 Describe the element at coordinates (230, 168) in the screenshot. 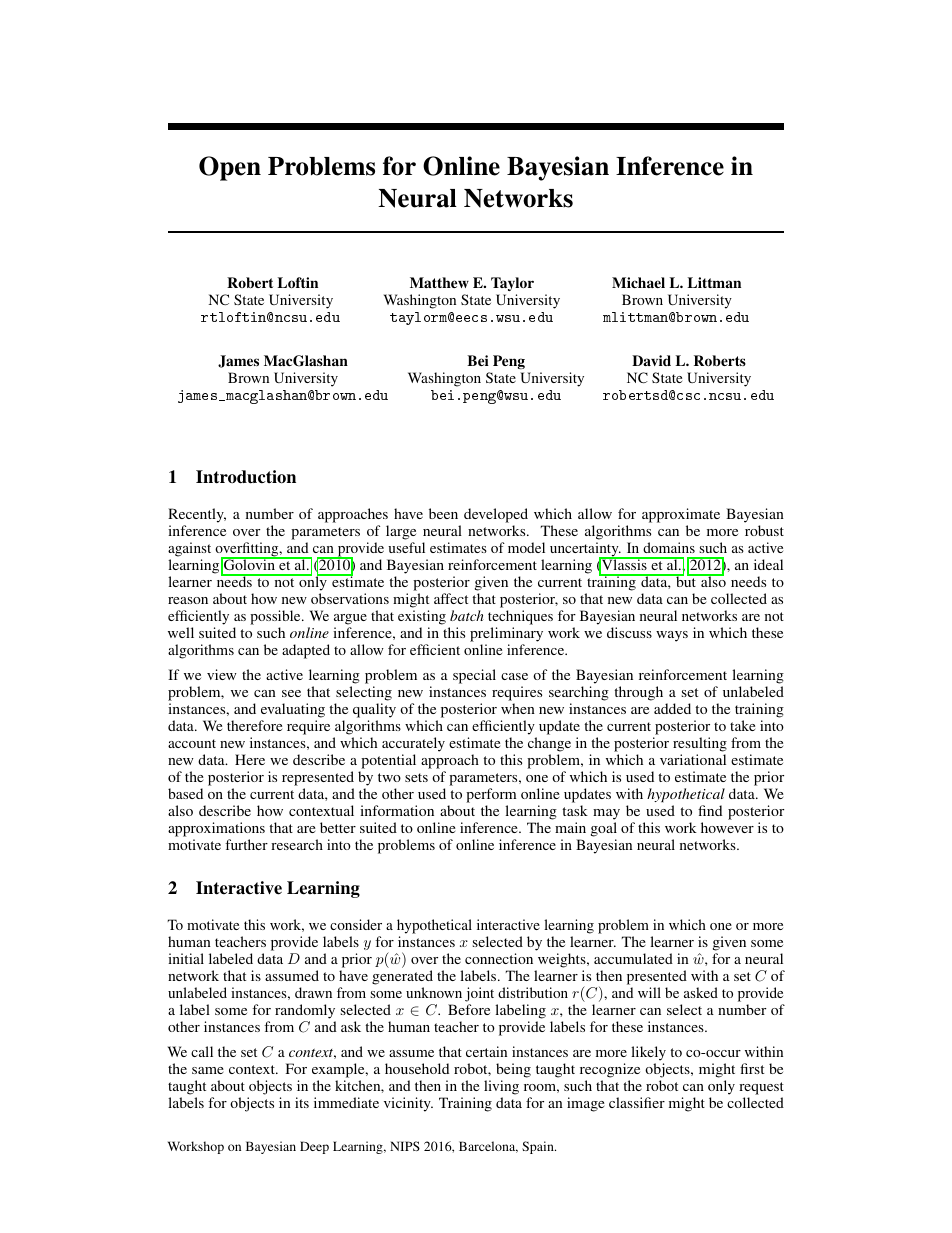

I see `Open` at that location.
